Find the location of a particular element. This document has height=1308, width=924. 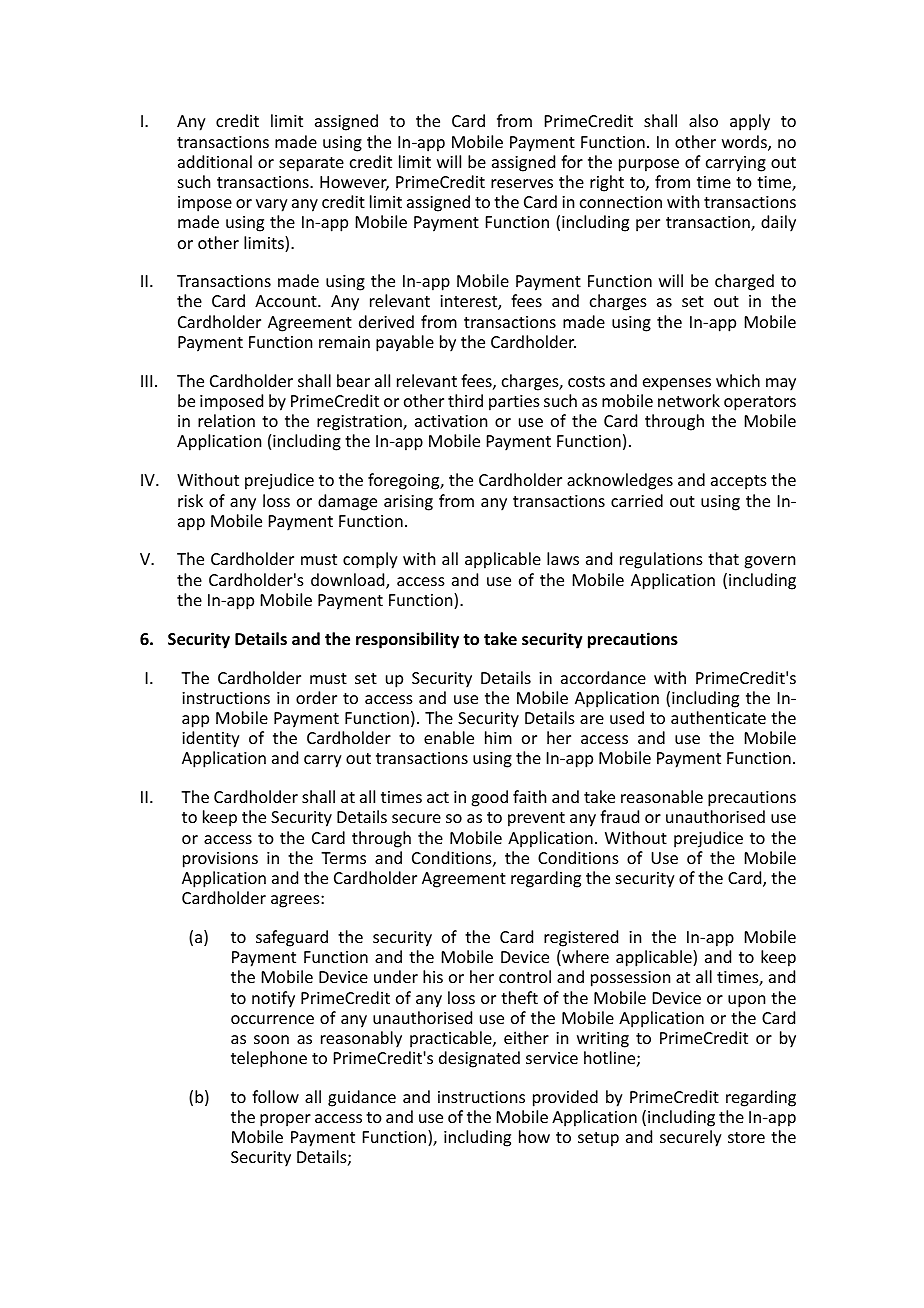

additional is located at coordinates (215, 161).
